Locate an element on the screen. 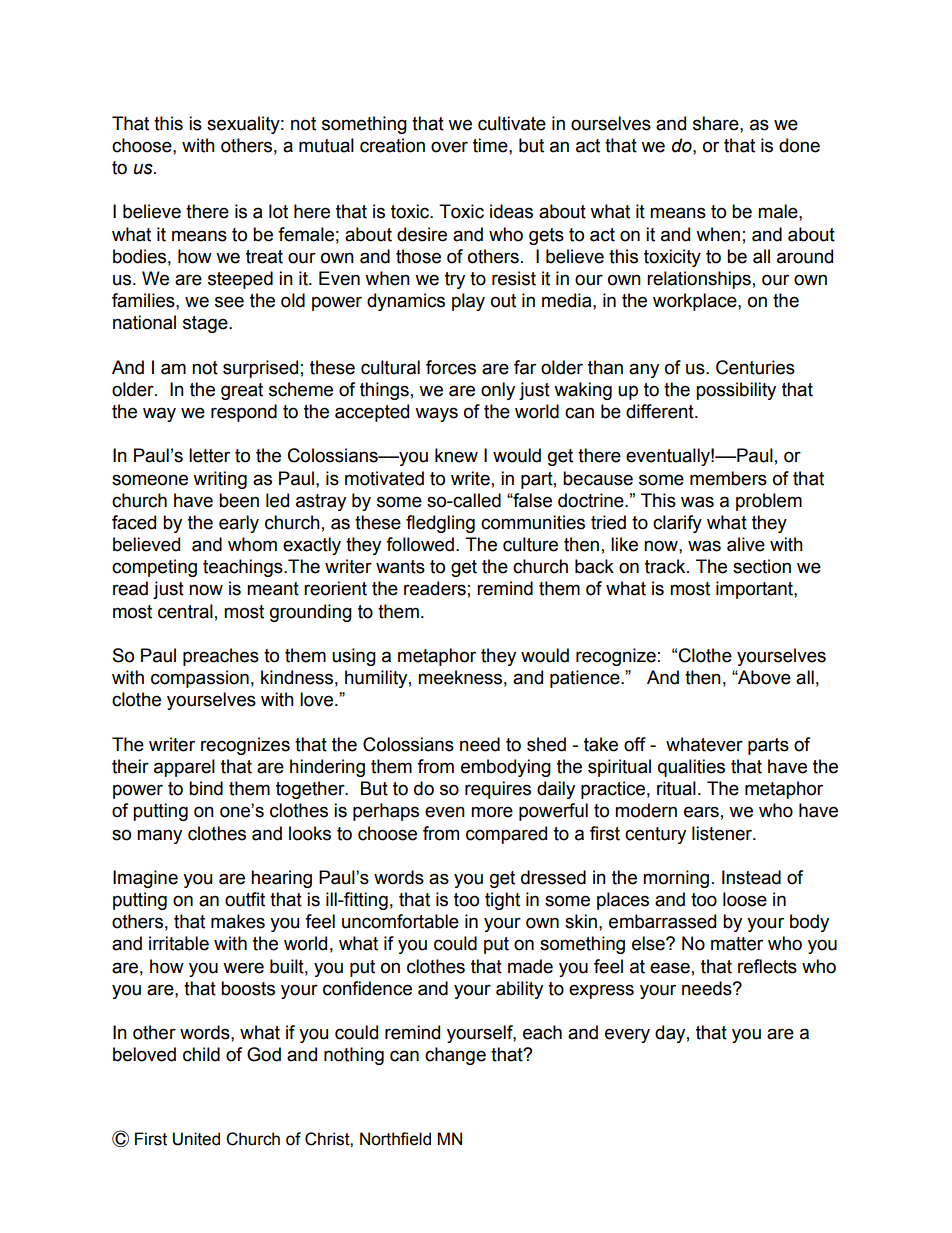 The width and height of the screenshot is (952, 1233). share is located at coordinates (717, 123).
